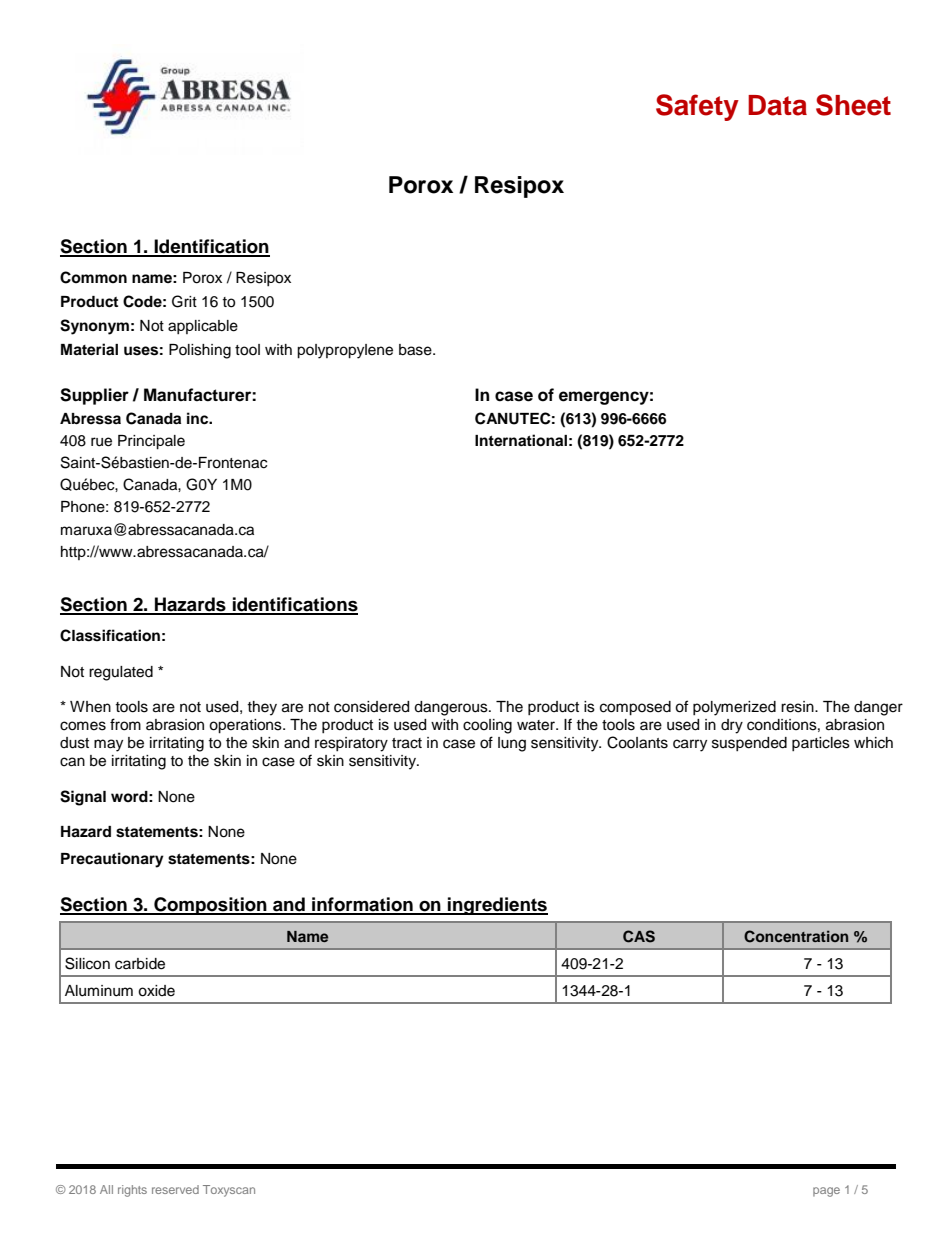 The height and width of the page is (1233, 952). Describe the element at coordinates (697, 107) in the page. I see `Safety` at that location.
